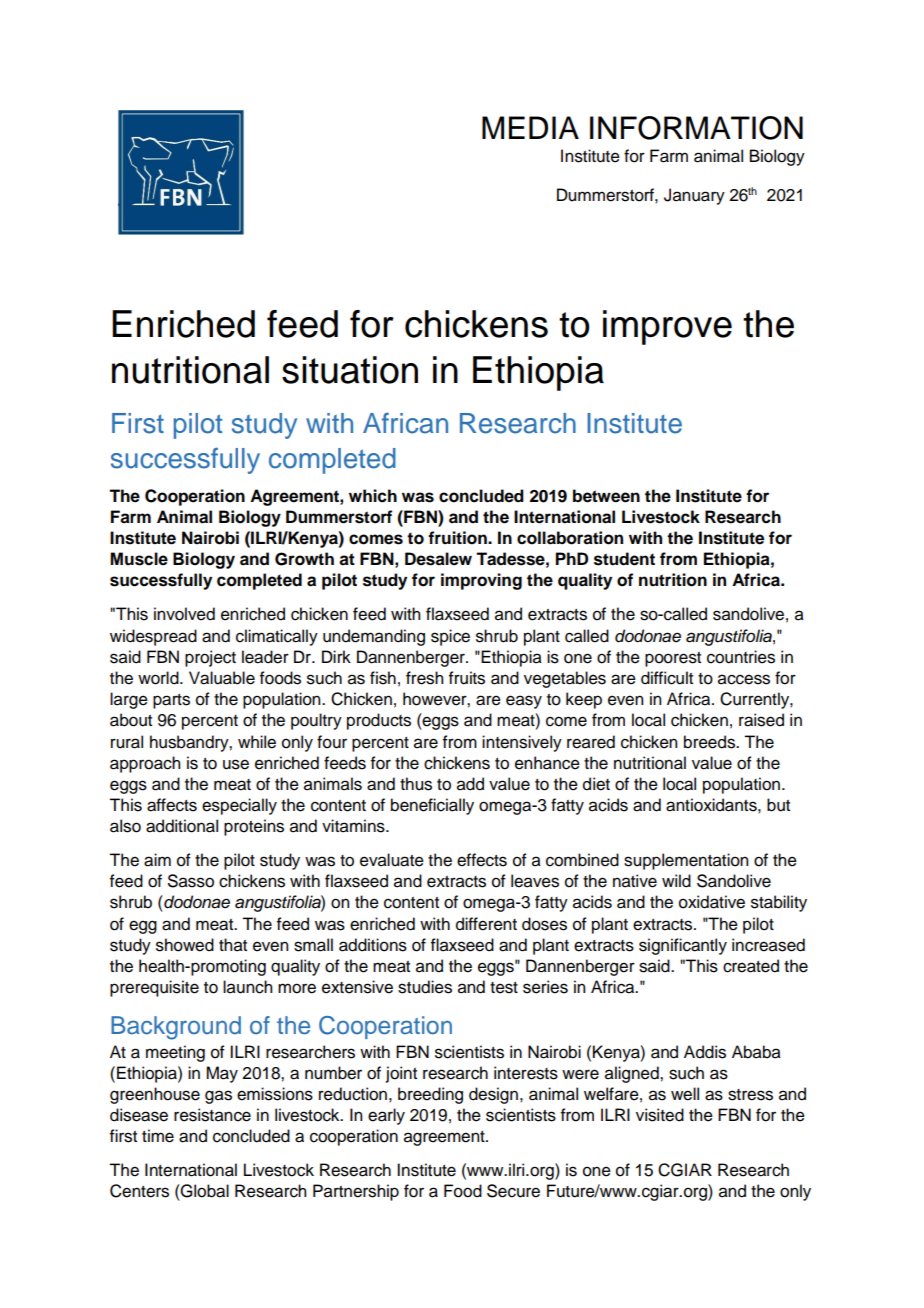  What do you see at coordinates (210, 658) in the image?
I see `project` at bounding box center [210, 658].
